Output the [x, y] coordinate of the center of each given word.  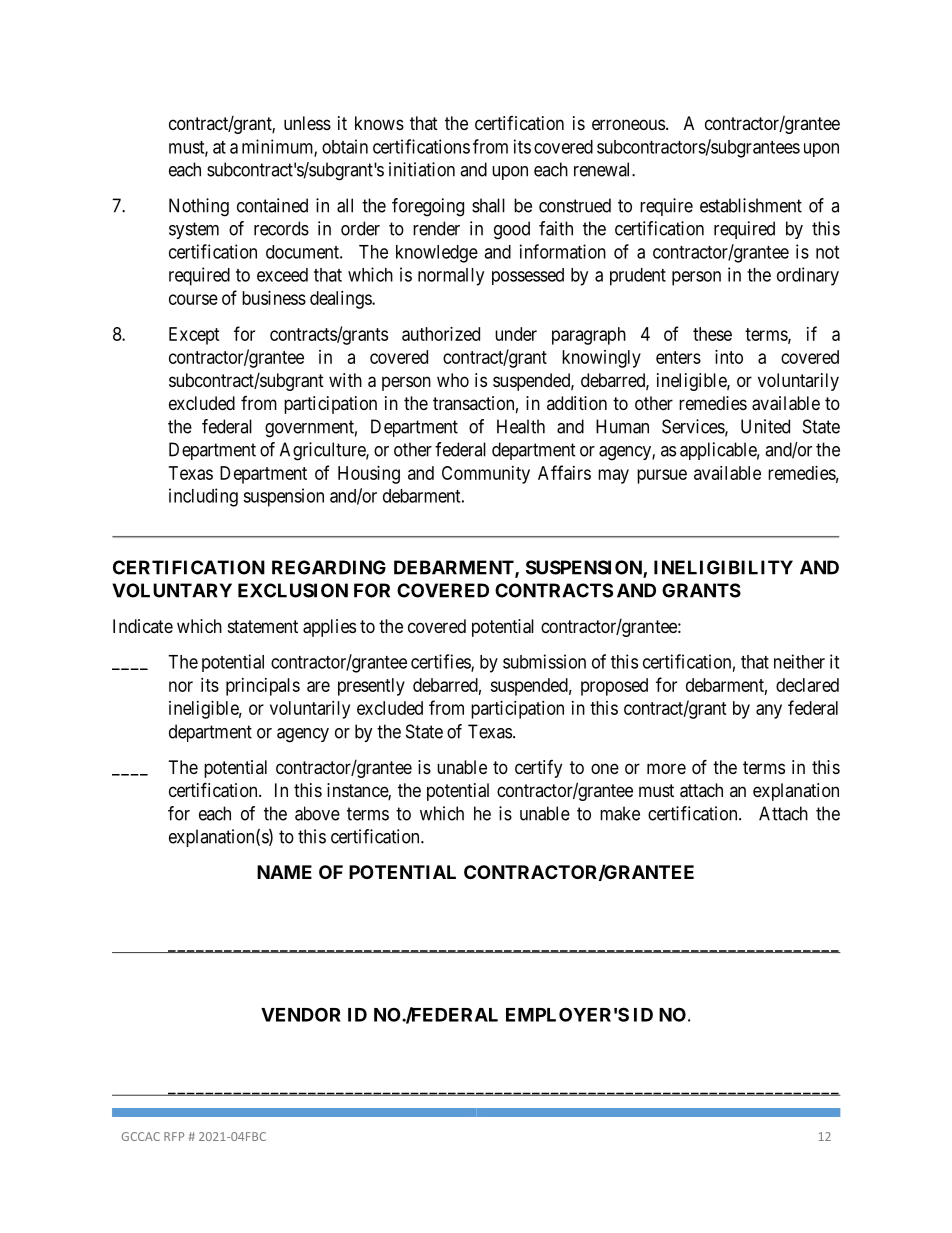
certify [538, 769]
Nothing [199, 207]
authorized [441, 334]
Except [194, 336]
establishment [751, 205]
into [729, 357]
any [769, 711]
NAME [284, 872]
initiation [422, 169]
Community [486, 475]
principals [263, 687]
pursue [662, 476]
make [620, 813]
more [666, 768]
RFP [174, 1136]
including [203, 497]
